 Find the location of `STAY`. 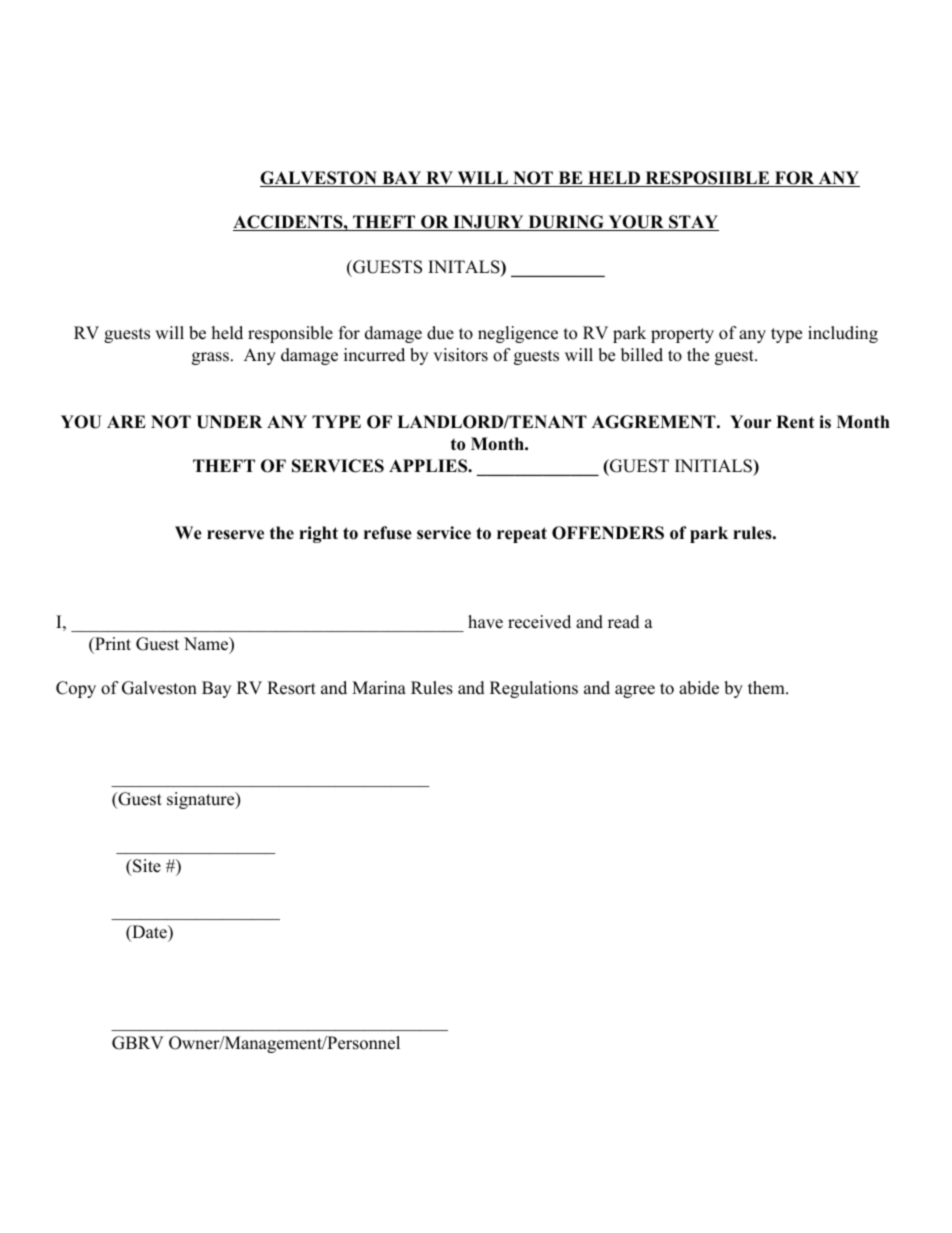

STAY is located at coordinates (693, 223).
